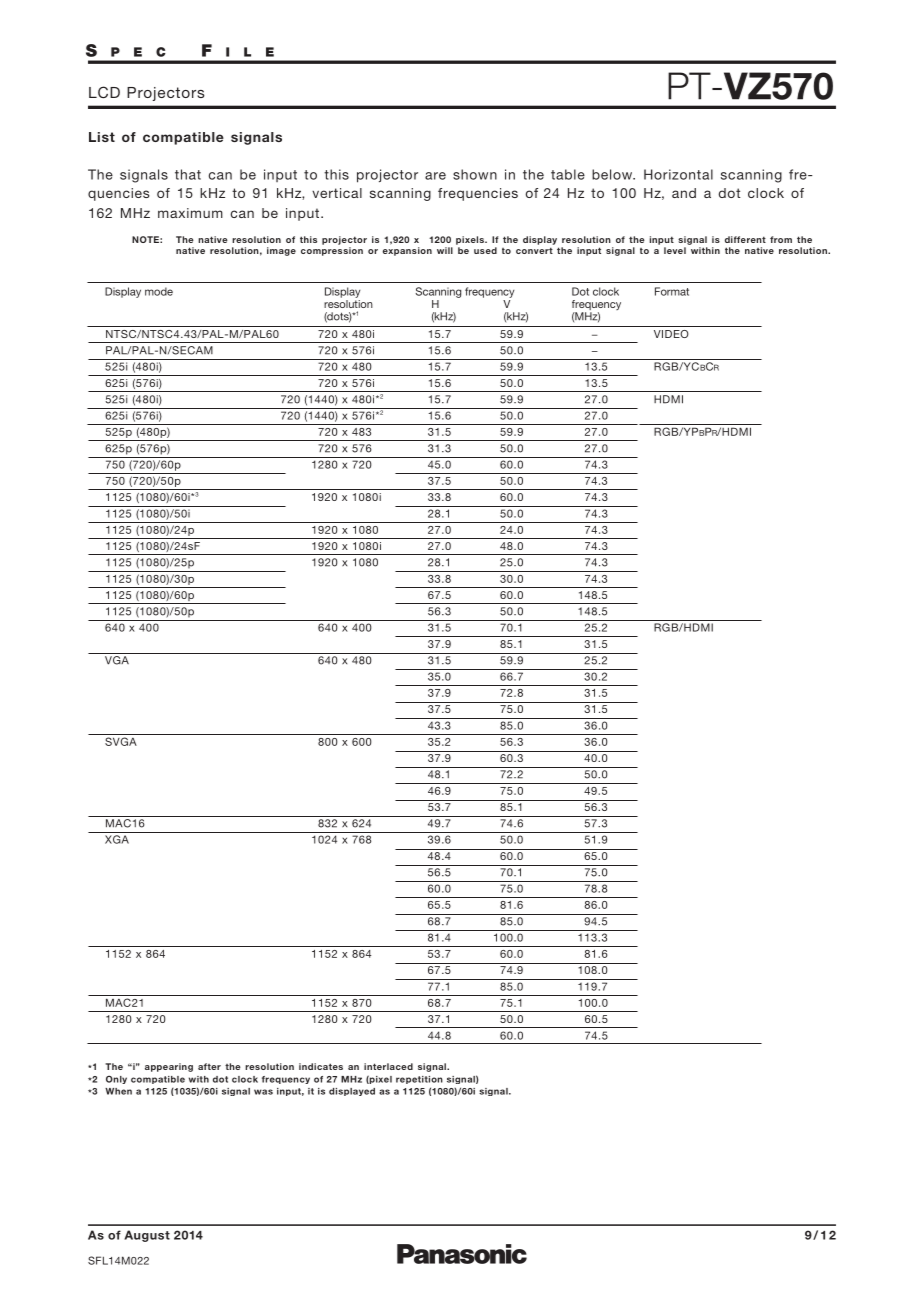 The width and height of the screenshot is (924, 1308). What do you see at coordinates (671, 334) in the screenshot?
I see `VIDEO` at bounding box center [671, 334].
